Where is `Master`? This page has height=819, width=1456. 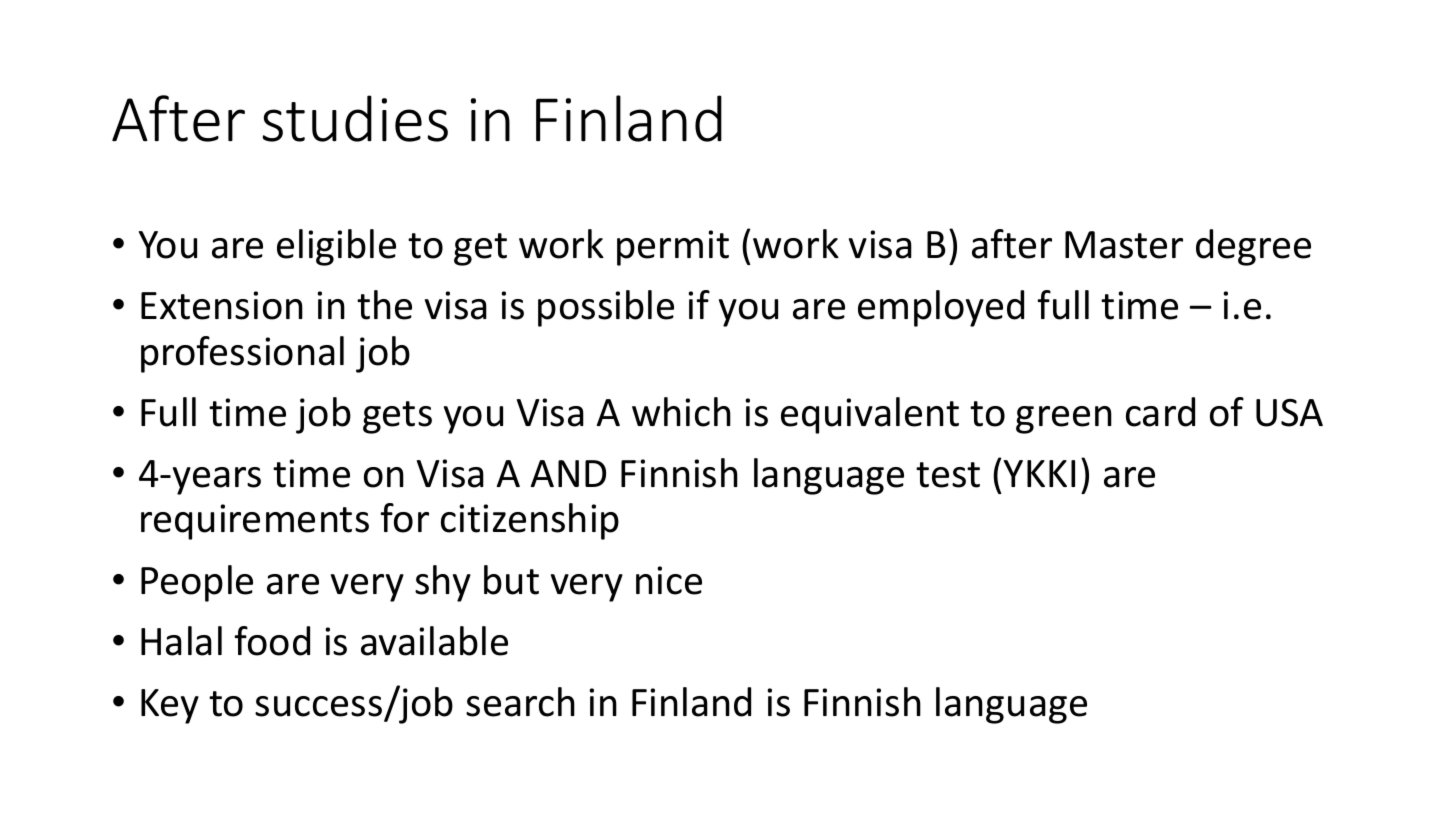 Master is located at coordinates (1124, 245).
